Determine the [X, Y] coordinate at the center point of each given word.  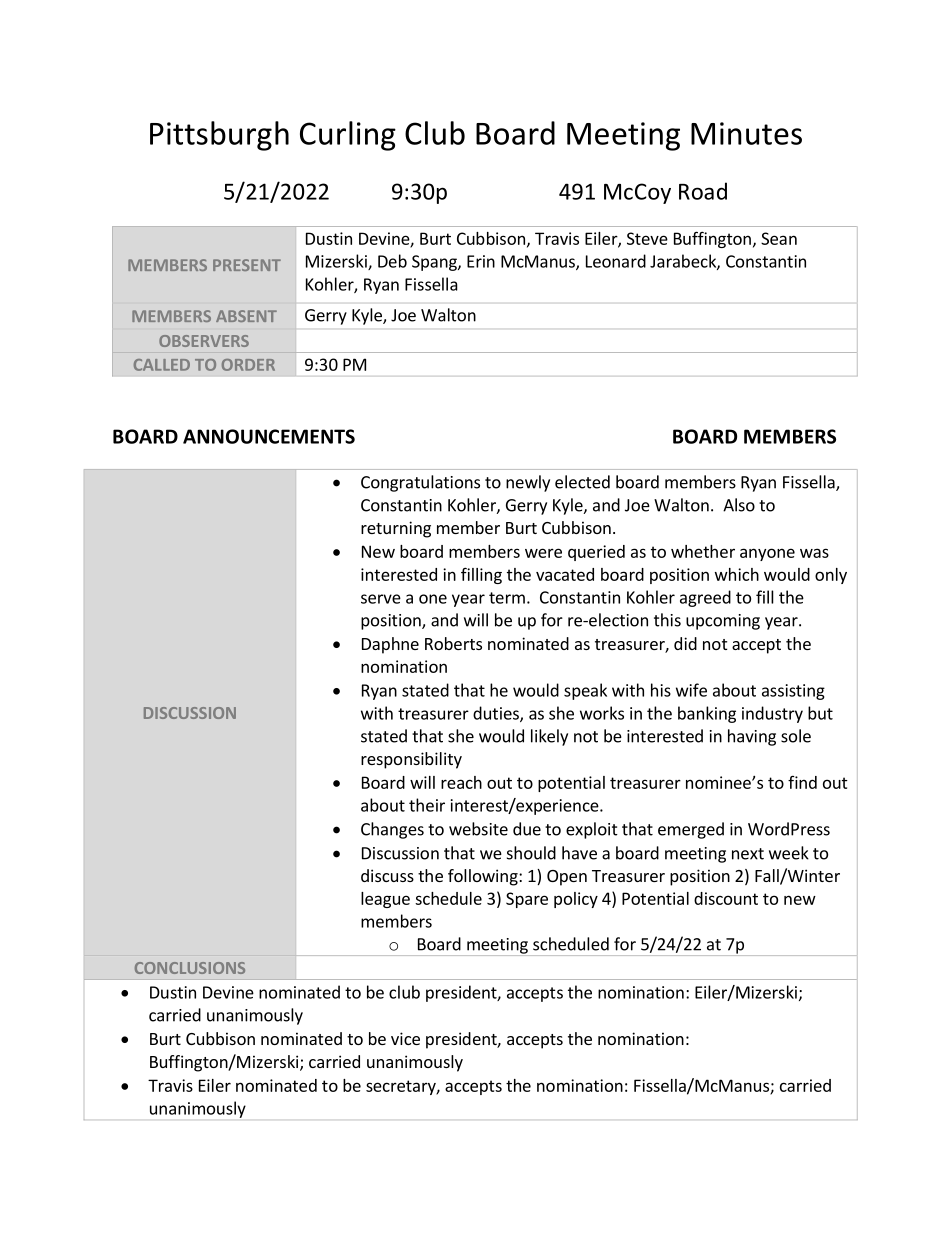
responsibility [411, 760]
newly [528, 483]
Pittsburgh [219, 136]
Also [739, 505]
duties [497, 714]
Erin [481, 261]
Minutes [746, 133]
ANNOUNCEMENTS [269, 436]
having [752, 737]
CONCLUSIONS [190, 968]
